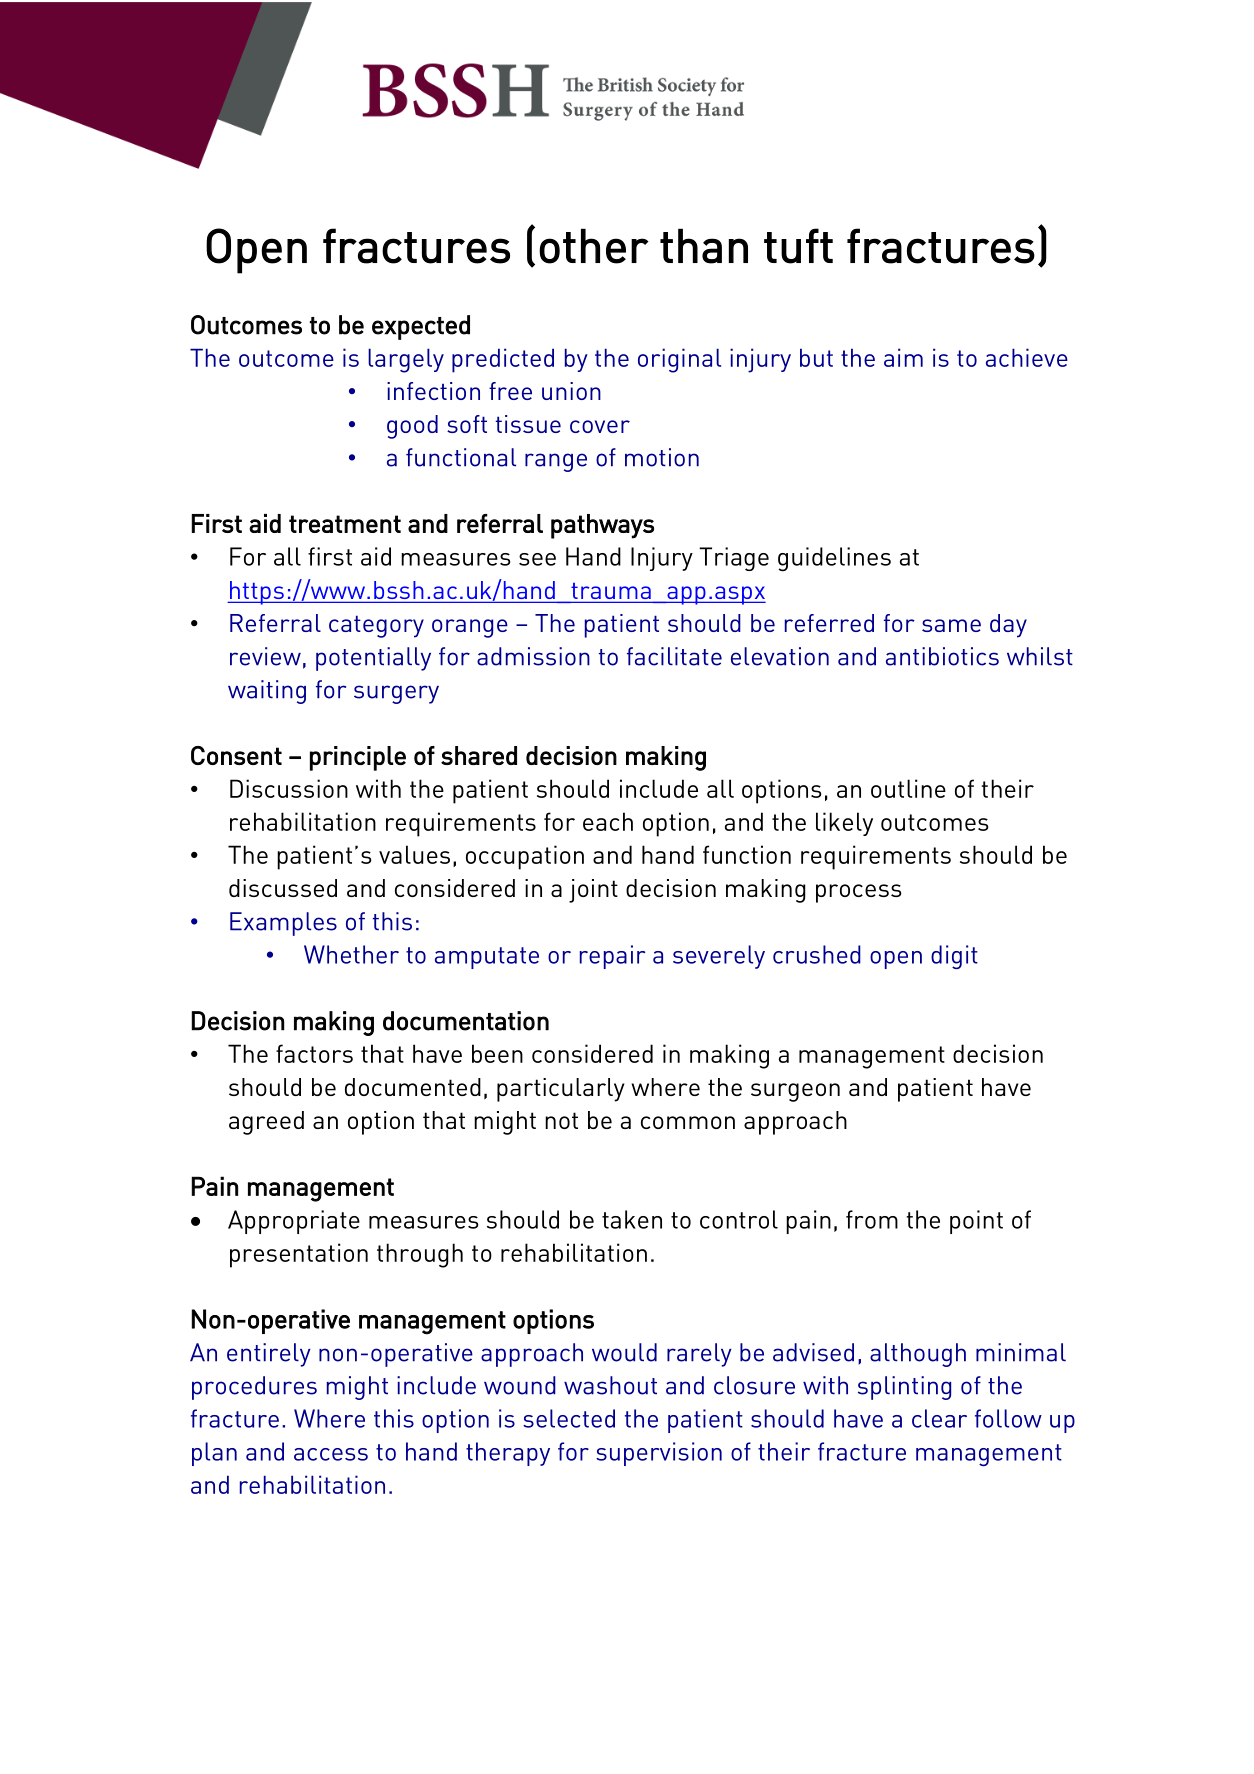 This screenshot has width=1254, height=1774. I want to click on aim, so click(903, 357).
